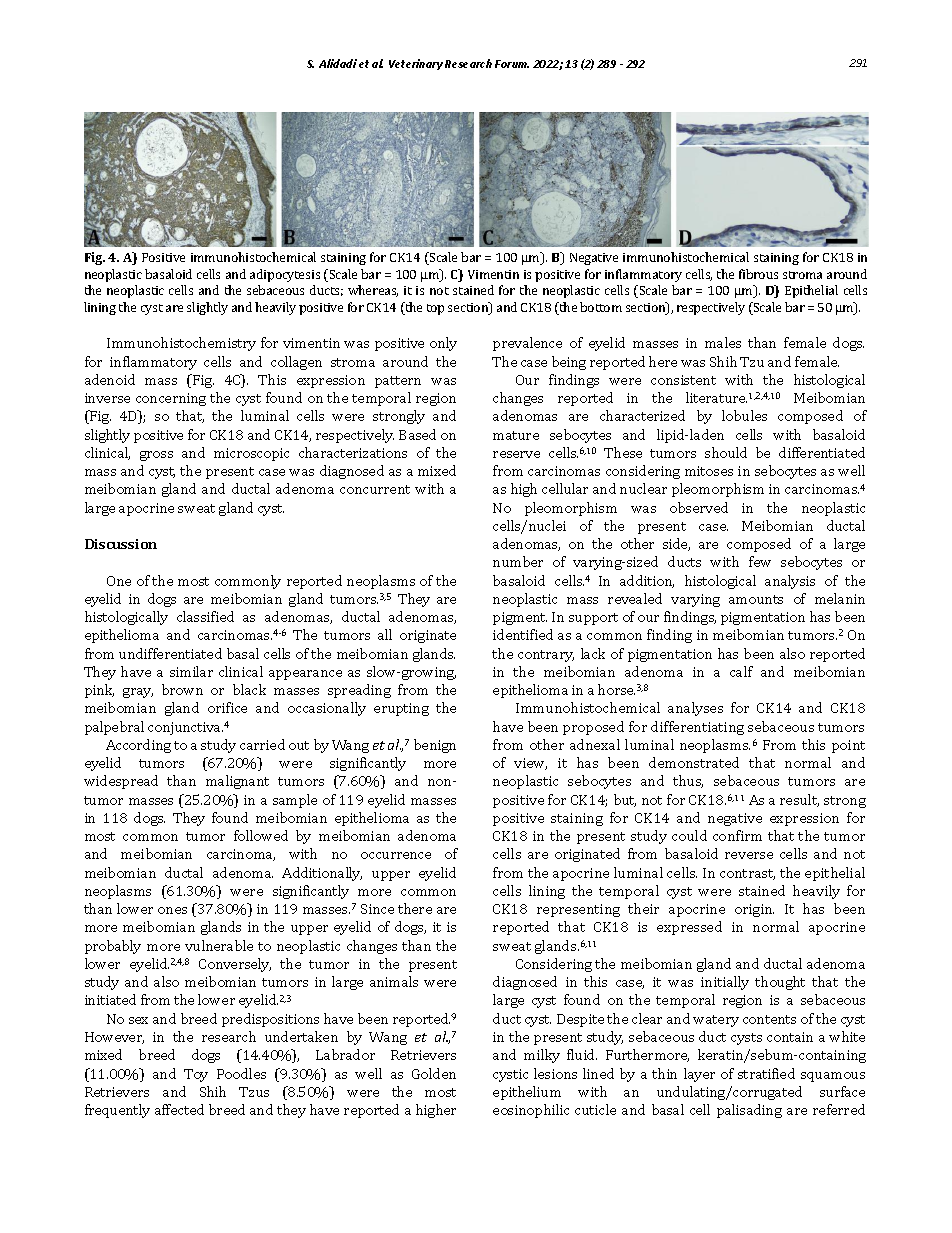 This document has height=1233, width=952. What do you see at coordinates (435, 746) in the document?
I see `benign` at bounding box center [435, 746].
